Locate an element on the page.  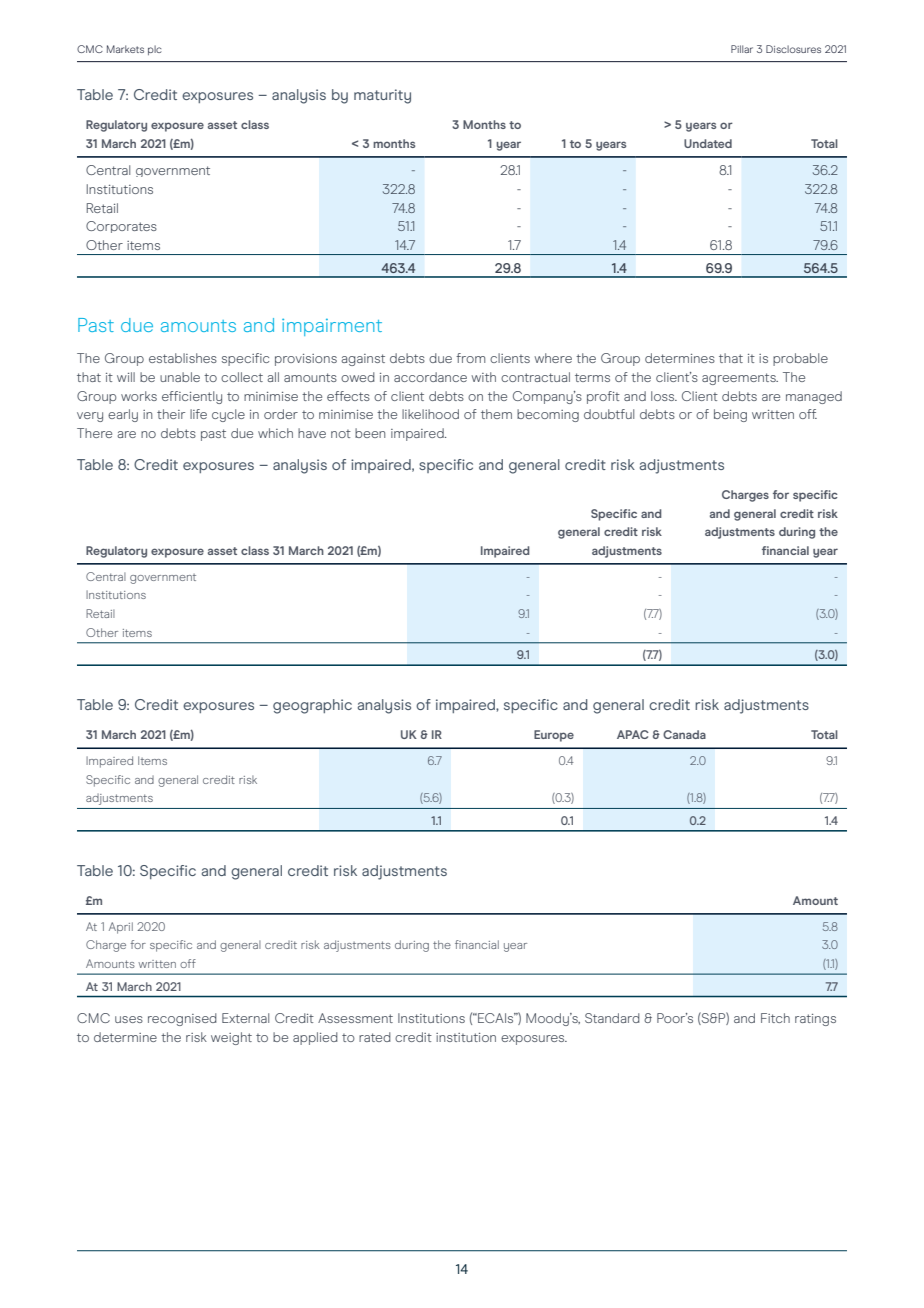
rated is located at coordinates (375, 1037).
